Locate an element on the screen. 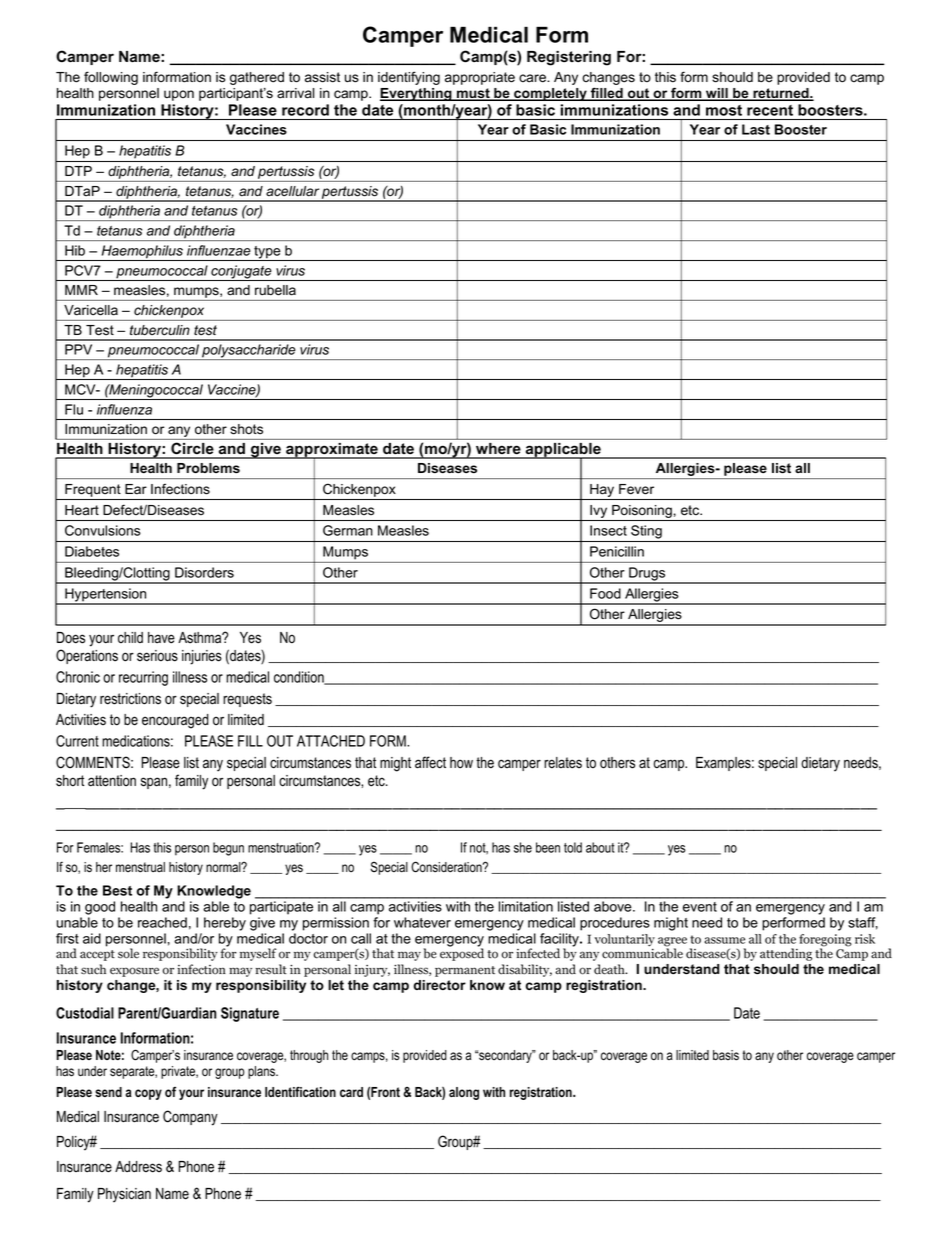 This screenshot has height=1233, width=952. rubella is located at coordinates (275, 290).
